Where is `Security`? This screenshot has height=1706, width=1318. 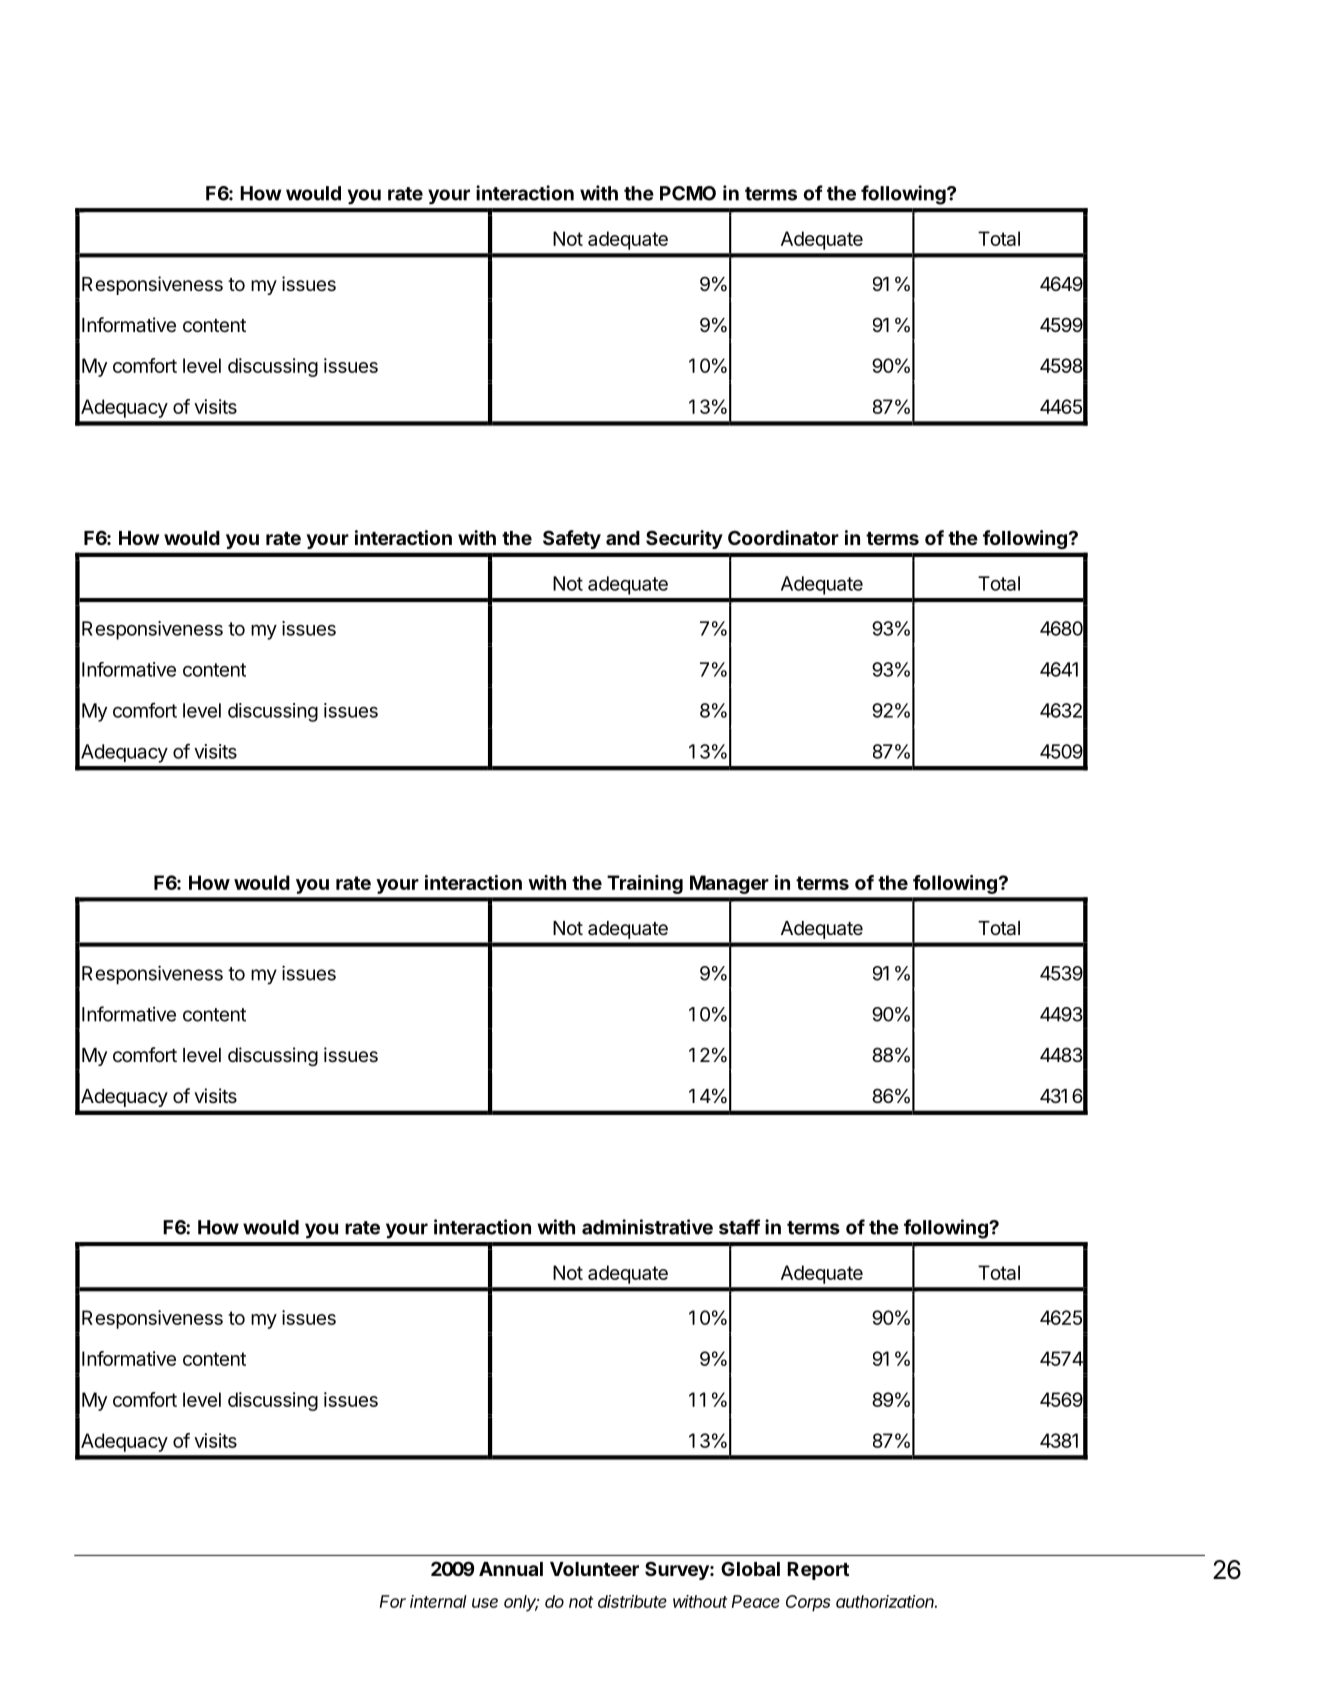
Security is located at coordinates (684, 539).
